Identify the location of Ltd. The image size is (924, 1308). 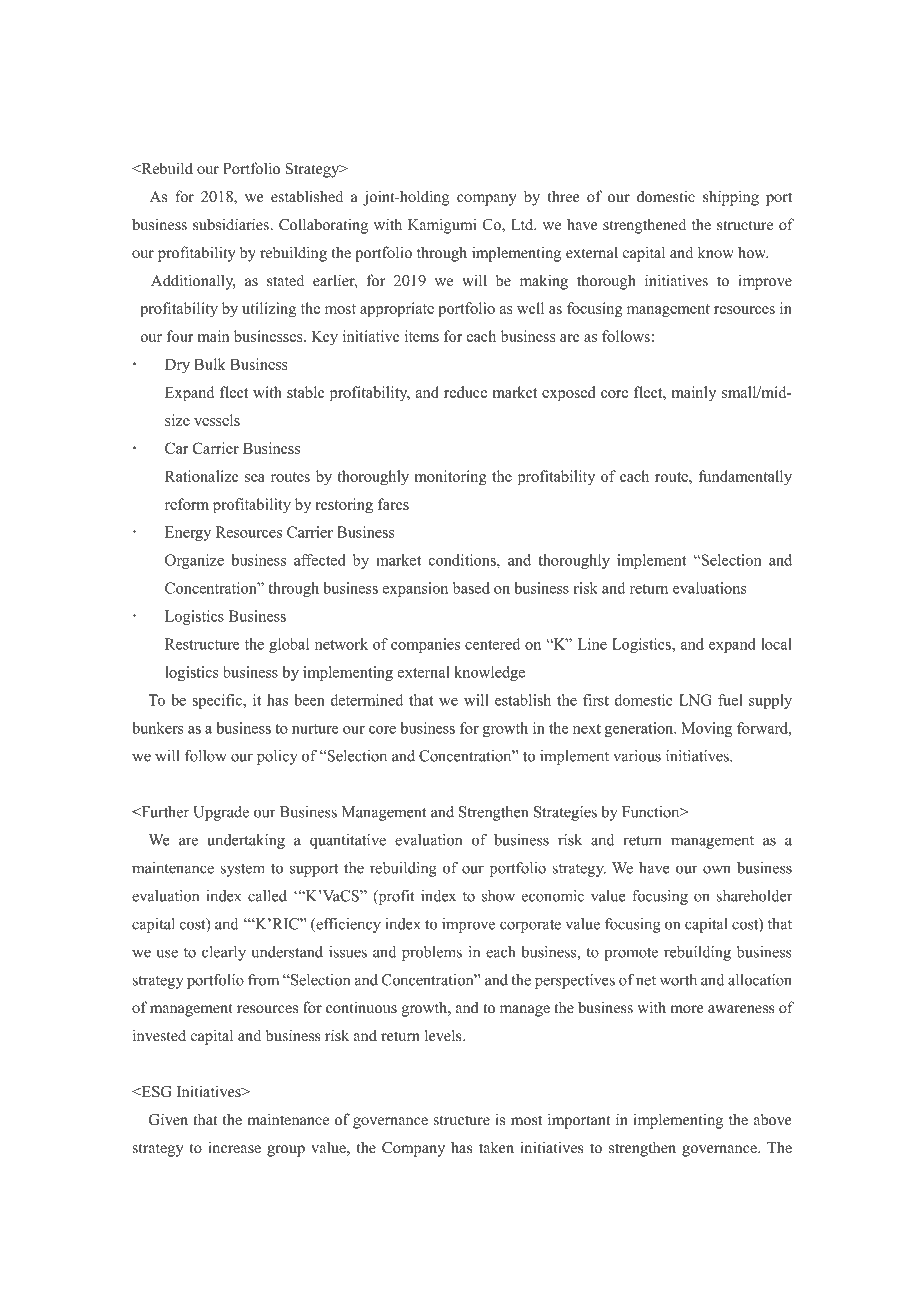
(523, 224).
